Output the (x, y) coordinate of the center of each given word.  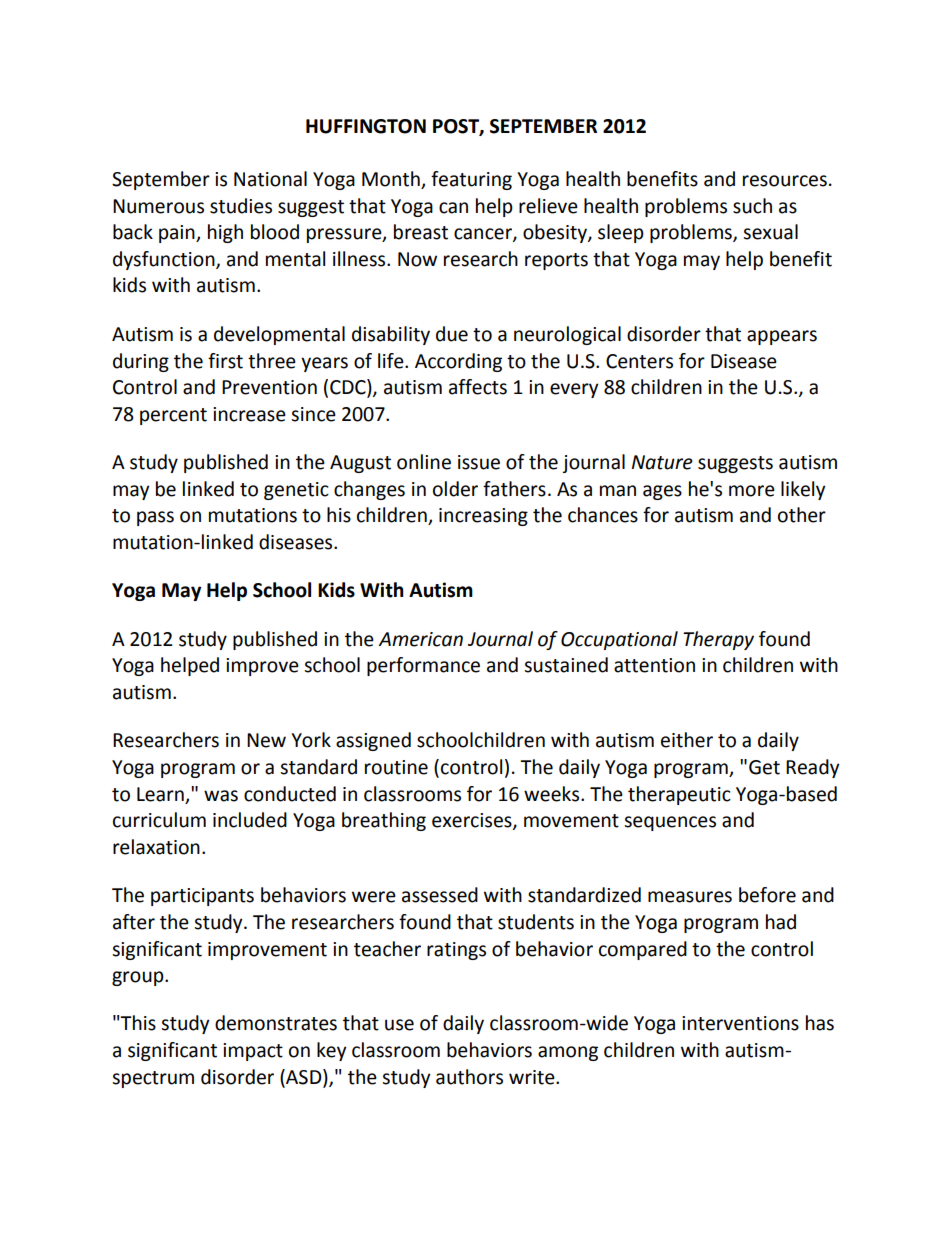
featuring (471, 180)
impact (253, 1052)
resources (785, 181)
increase (249, 414)
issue (479, 462)
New (266, 740)
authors (469, 1077)
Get (764, 767)
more (752, 491)
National (270, 179)
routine (396, 767)
